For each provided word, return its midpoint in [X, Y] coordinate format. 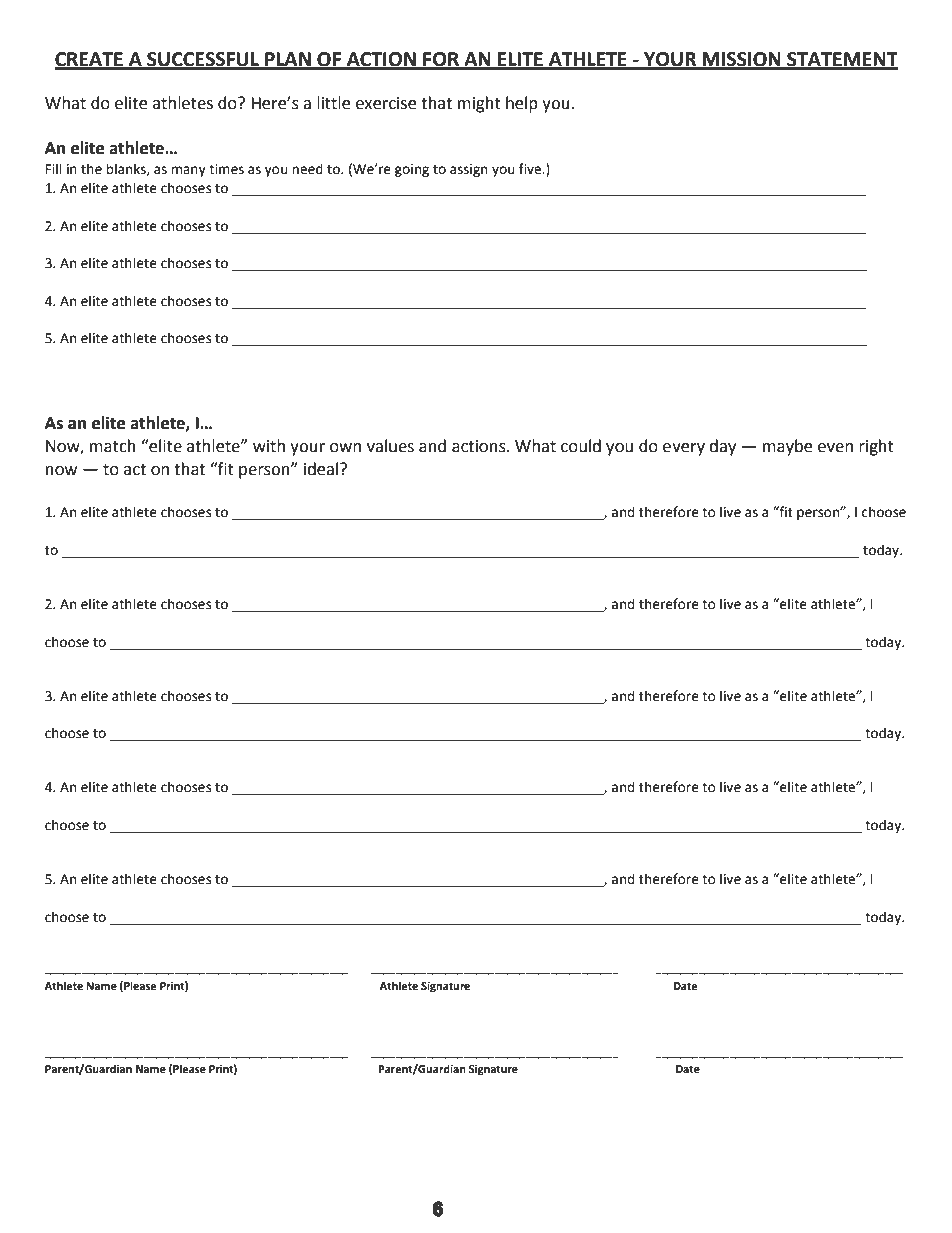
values [390, 446]
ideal [322, 469]
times [226, 169]
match [113, 446]
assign [468, 170]
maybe [787, 447]
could [581, 446]
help [522, 104]
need [307, 169]
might [479, 104]
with [269, 446]
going [412, 170]
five [531, 169]
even [835, 448]
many [188, 171]
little [333, 103]
